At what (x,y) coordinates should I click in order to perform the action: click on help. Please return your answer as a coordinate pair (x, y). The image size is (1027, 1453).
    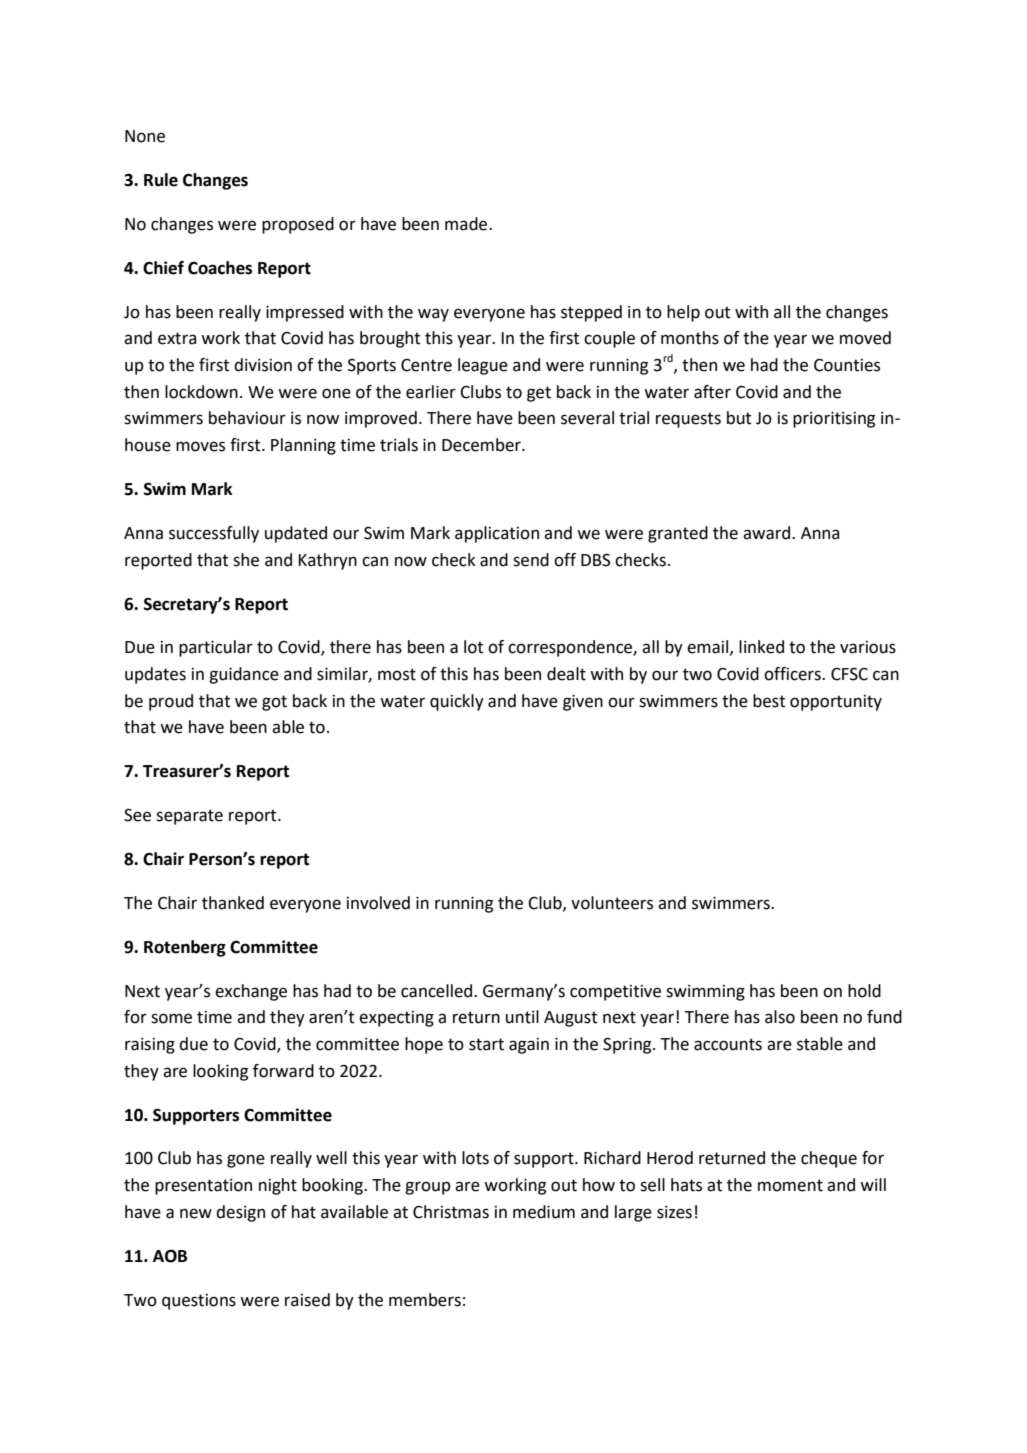
    Looking at the image, I should click on (683, 313).
